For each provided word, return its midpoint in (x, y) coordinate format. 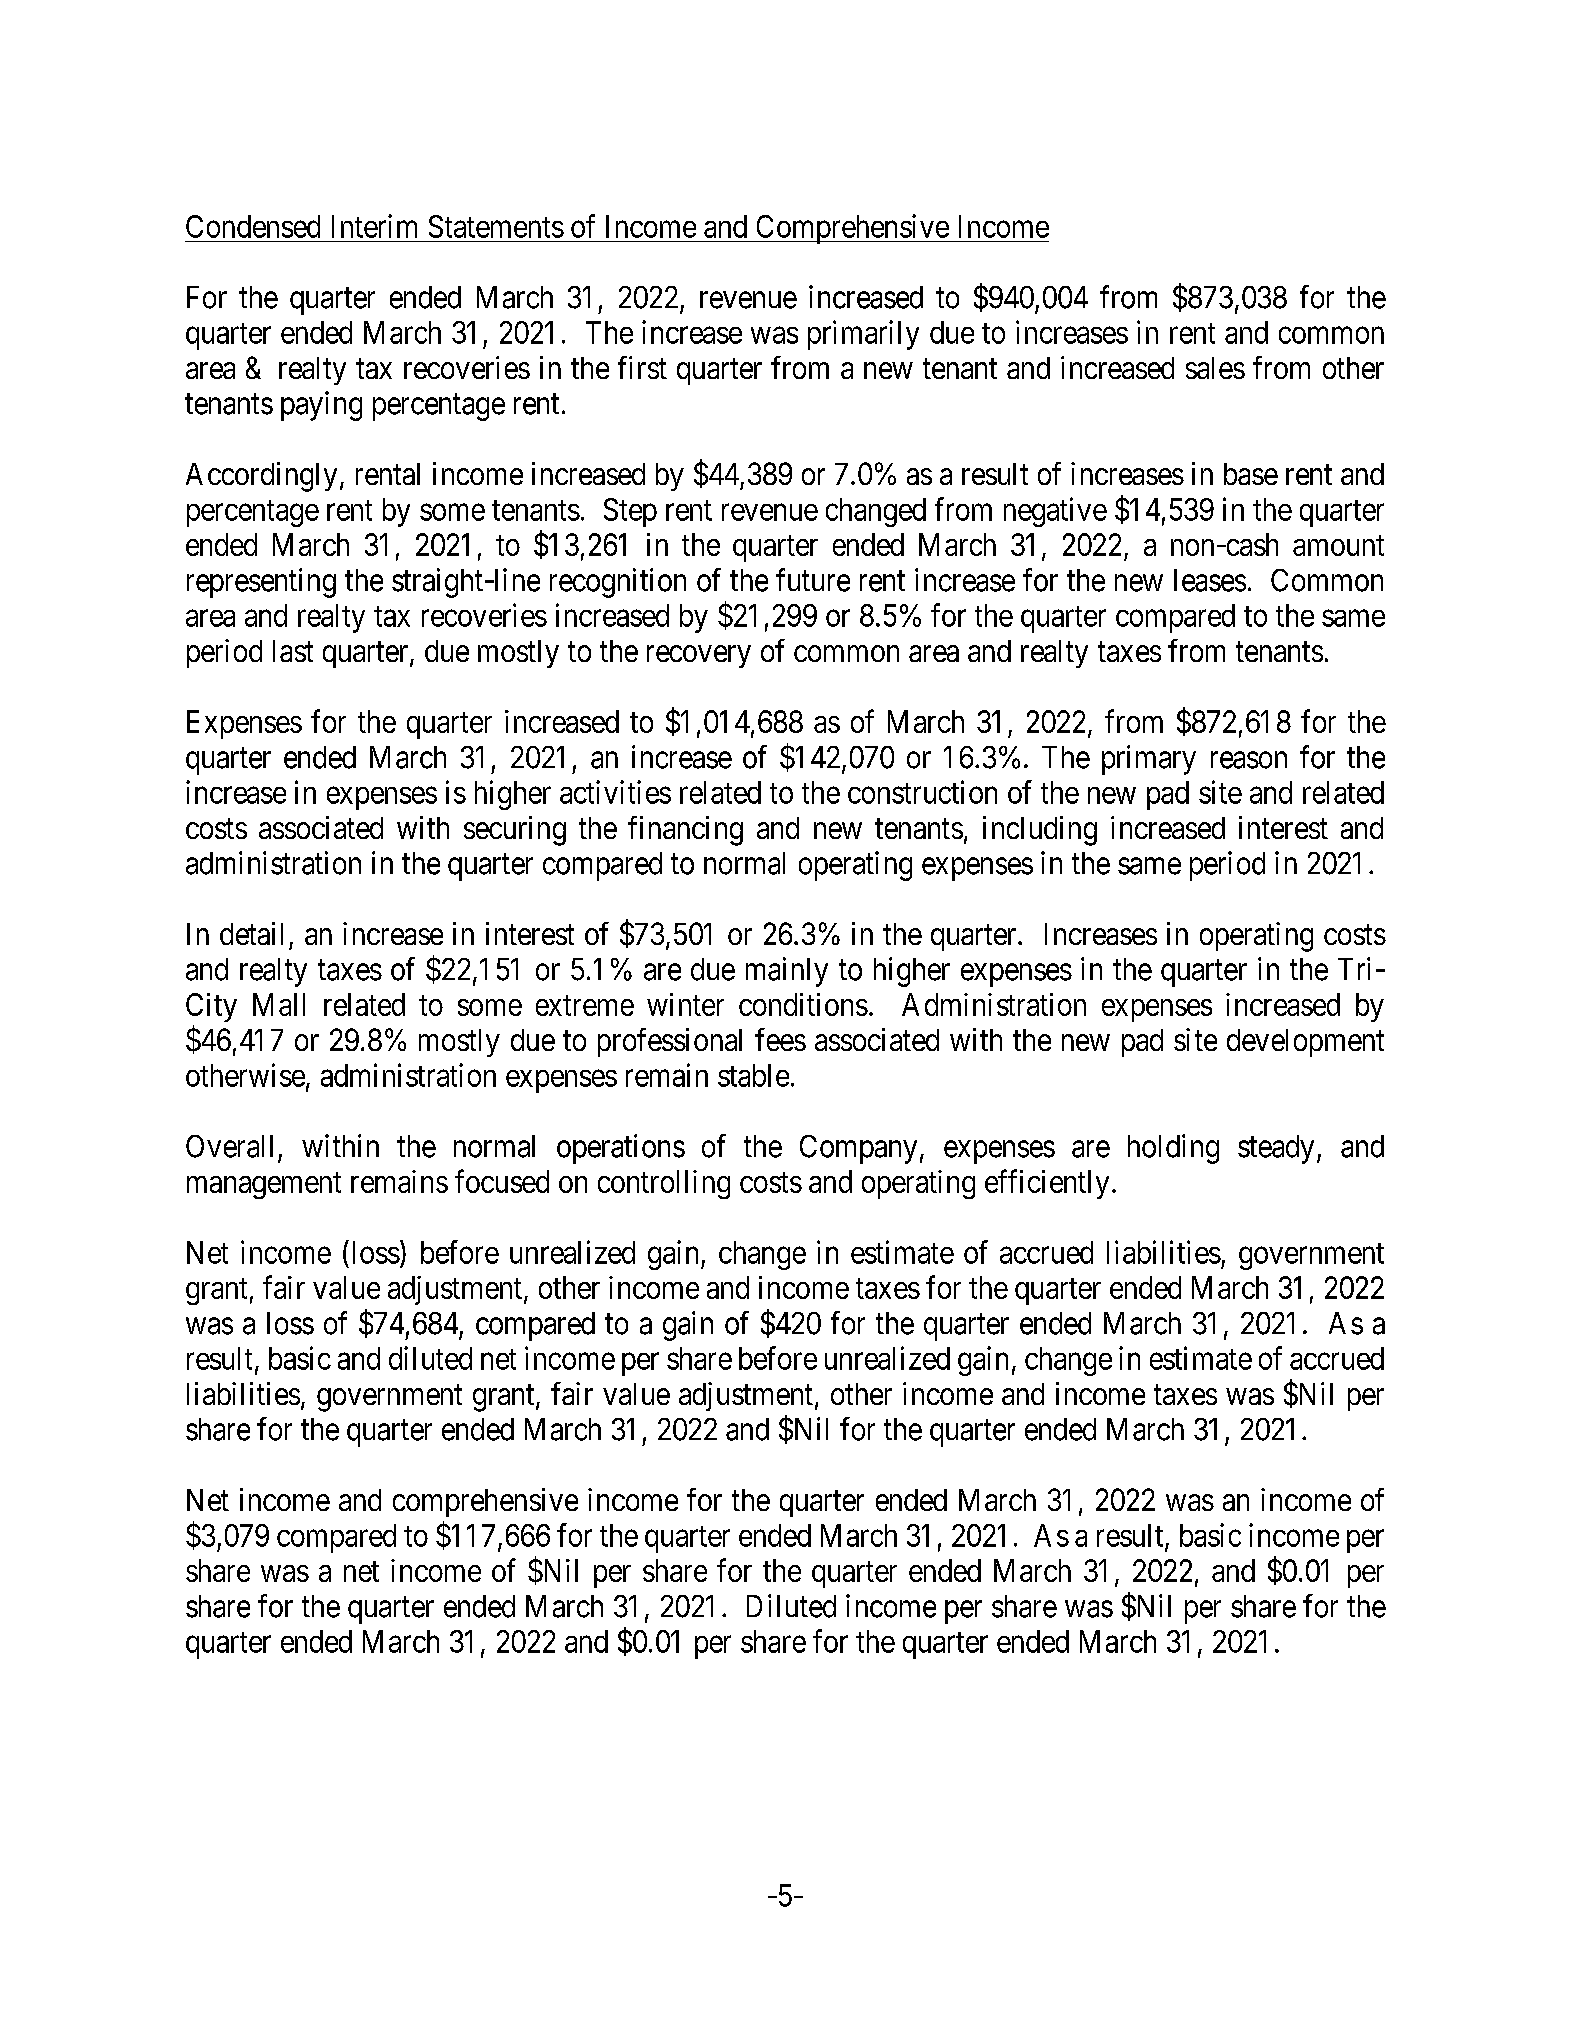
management (264, 1185)
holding (1173, 1149)
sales (1215, 368)
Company (858, 1149)
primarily (863, 335)
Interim (374, 226)
